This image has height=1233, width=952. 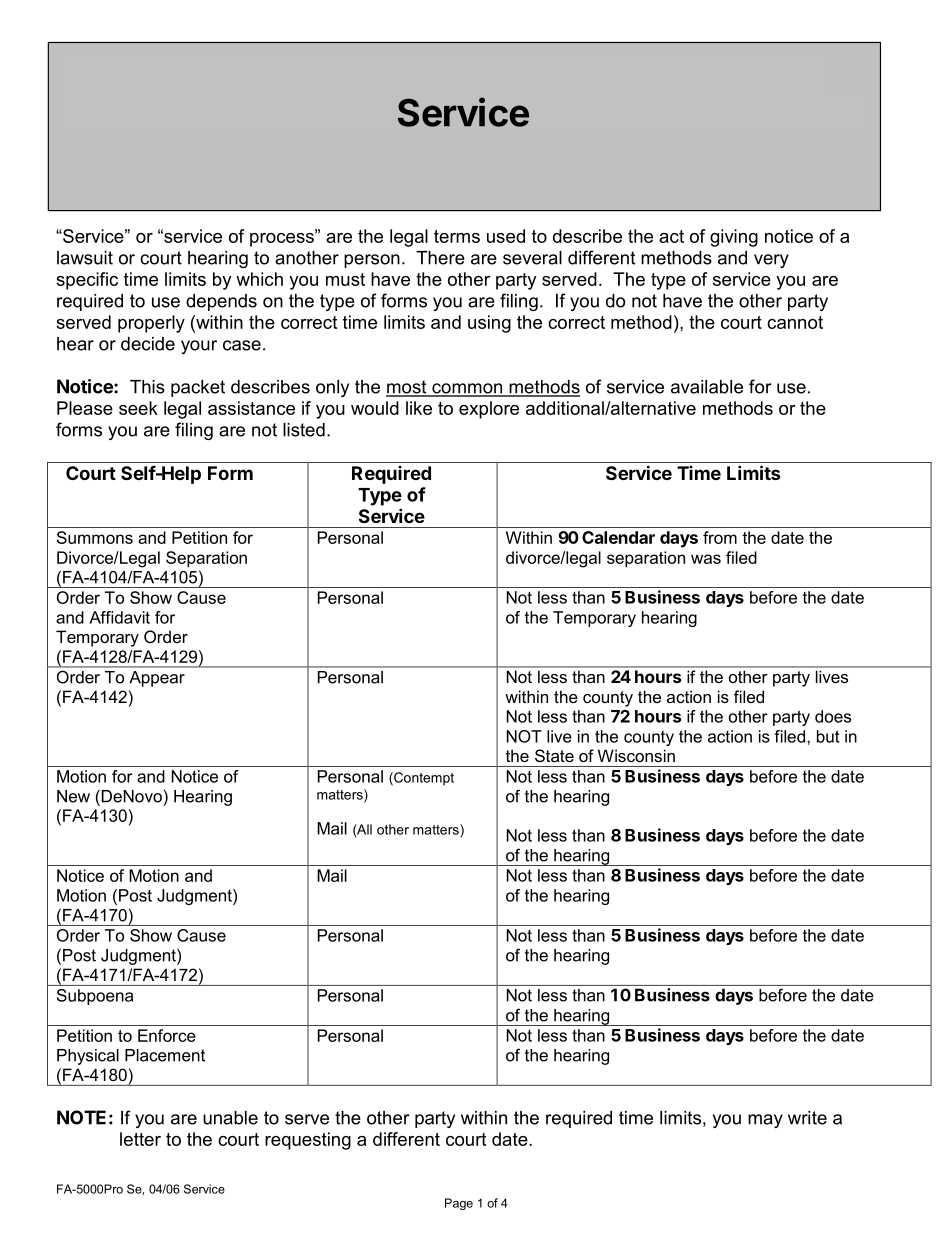 I want to click on State, so click(x=554, y=755).
